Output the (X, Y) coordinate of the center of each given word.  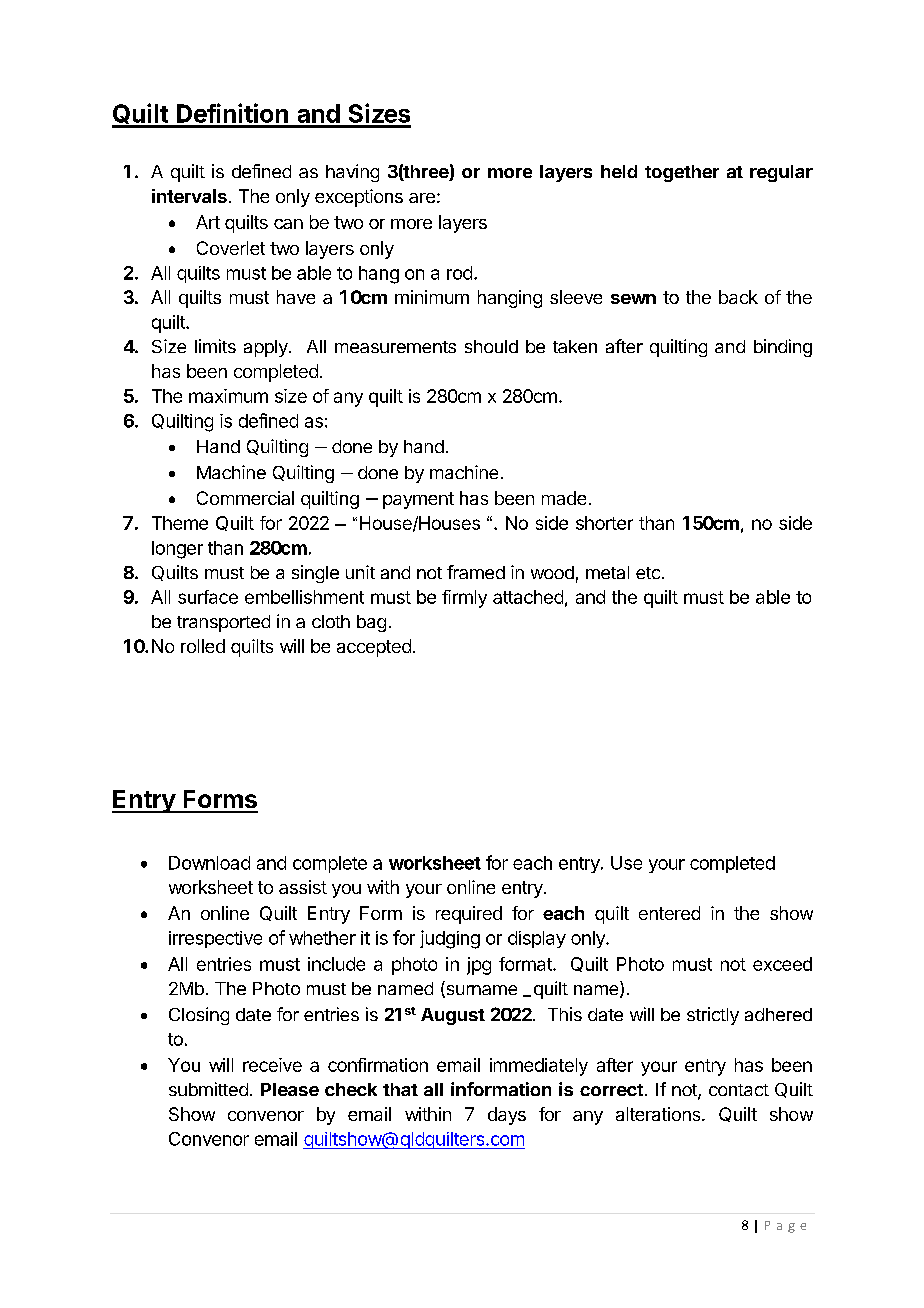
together (682, 173)
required (469, 915)
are (422, 198)
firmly (464, 599)
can (288, 224)
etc (648, 573)
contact (739, 1090)
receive (272, 1065)
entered (669, 913)
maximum (228, 396)
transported (223, 623)
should (491, 346)
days (507, 1116)
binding (783, 348)
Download (209, 863)
